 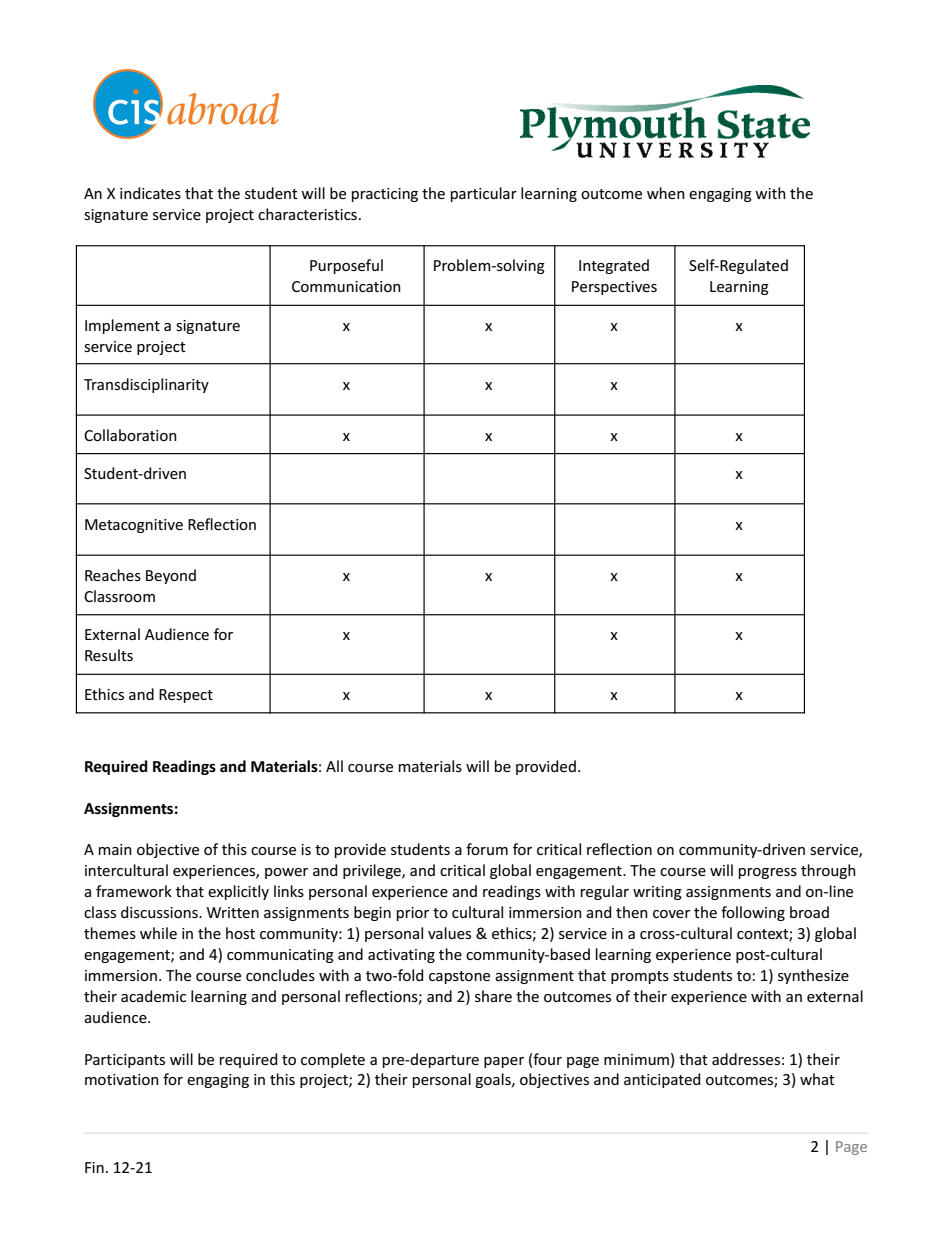 I want to click on following, so click(x=753, y=913).
